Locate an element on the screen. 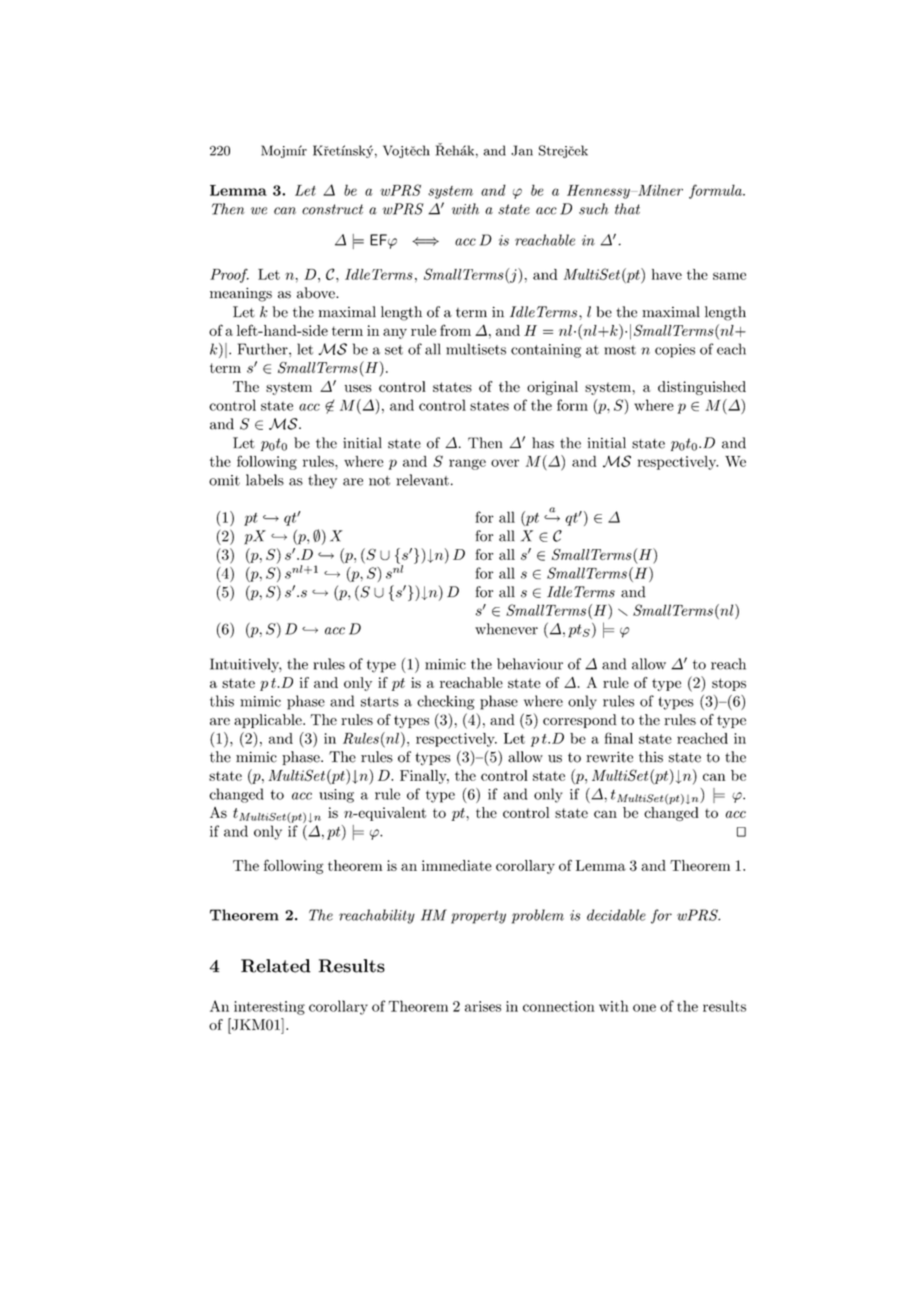  Jan is located at coordinates (522, 150).
